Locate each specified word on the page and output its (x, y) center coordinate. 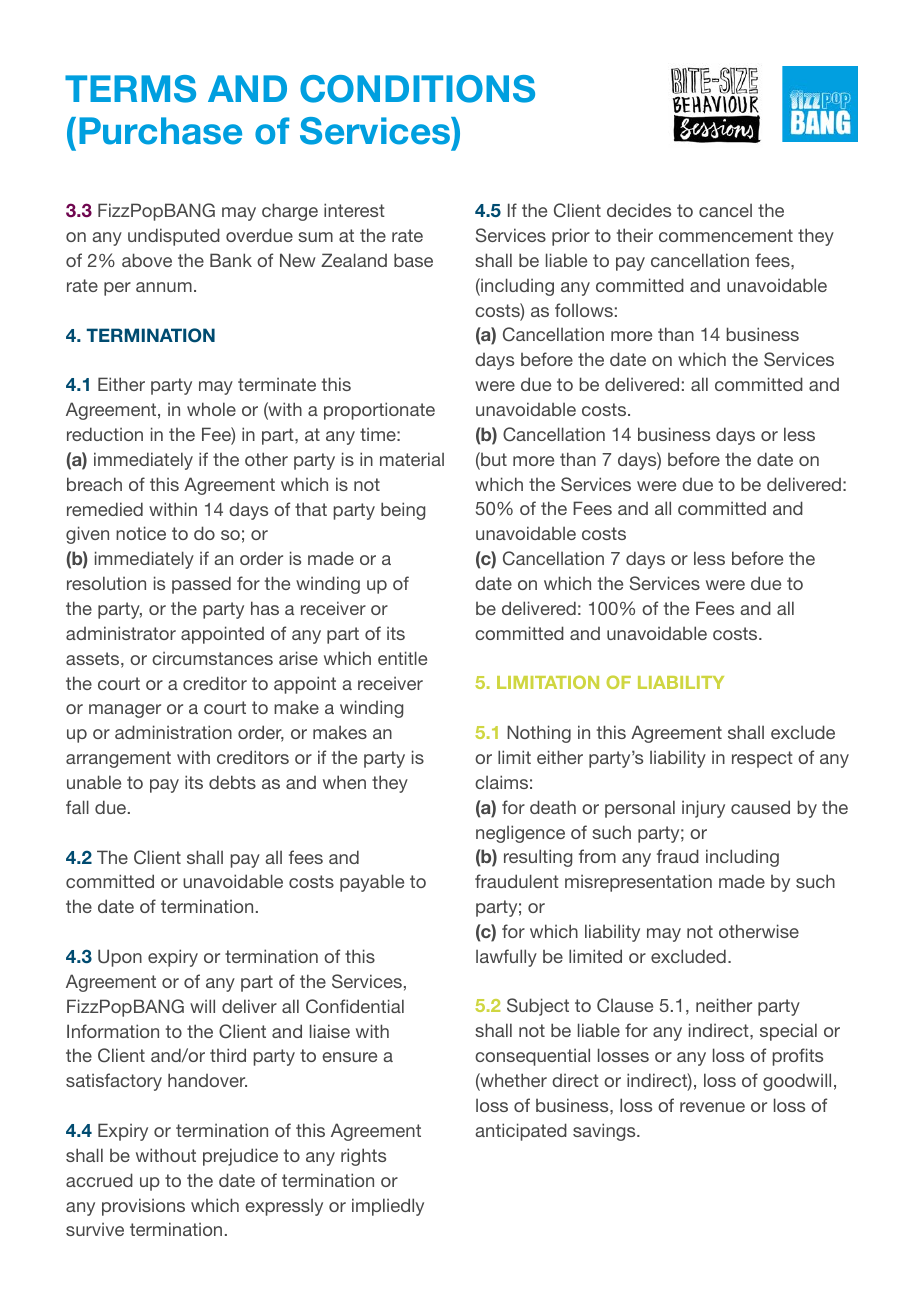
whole (211, 409)
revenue (712, 1107)
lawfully (506, 958)
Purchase (160, 131)
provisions (143, 1207)
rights (363, 1157)
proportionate (379, 411)
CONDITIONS (417, 89)
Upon (120, 958)
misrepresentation (638, 883)
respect (762, 759)
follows (584, 310)
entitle (402, 658)
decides (639, 210)
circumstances (212, 658)
